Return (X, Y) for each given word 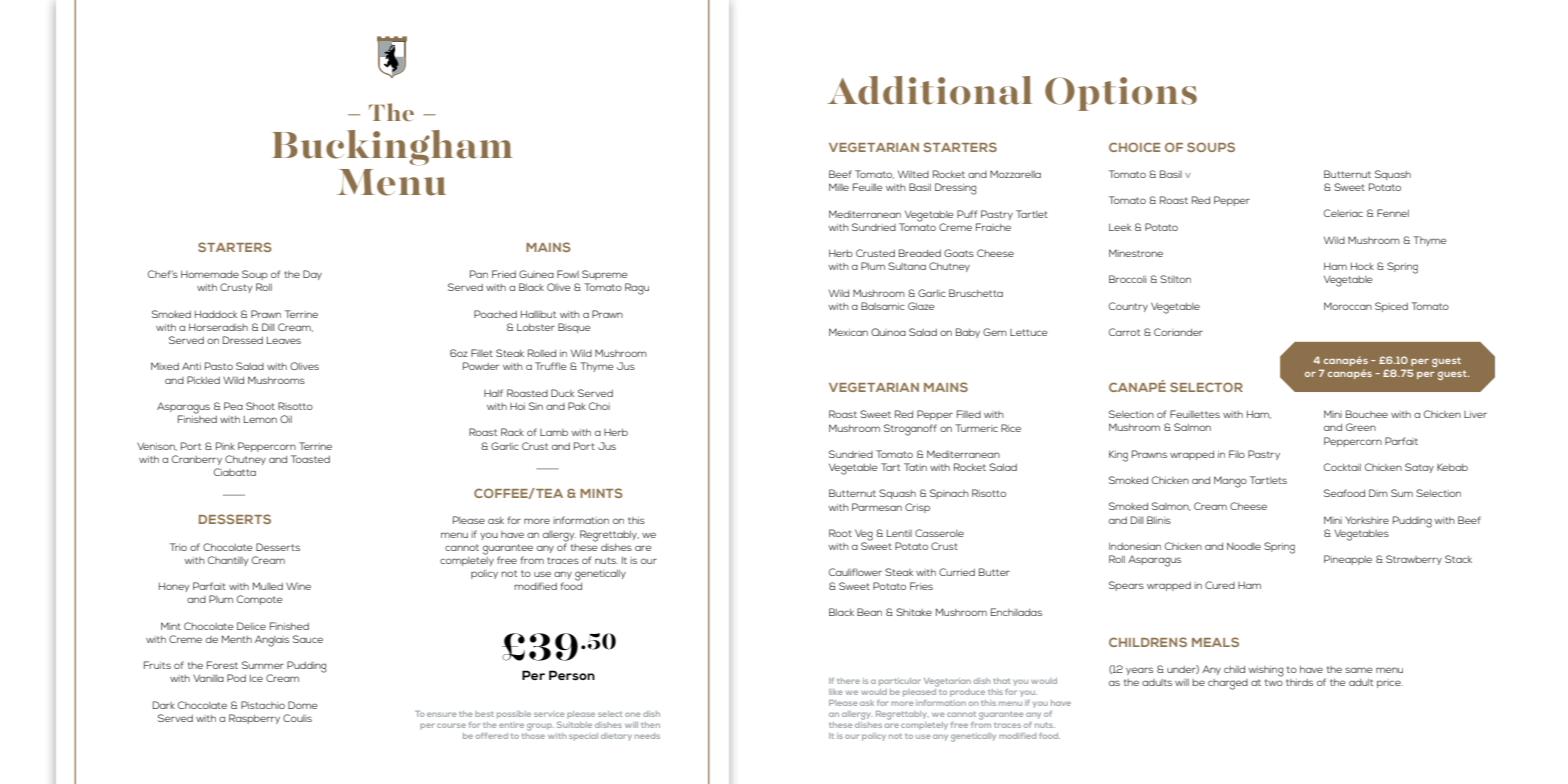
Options (1121, 94)
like (836, 692)
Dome (303, 705)
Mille (839, 187)
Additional (930, 90)
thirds (1299, 682)
